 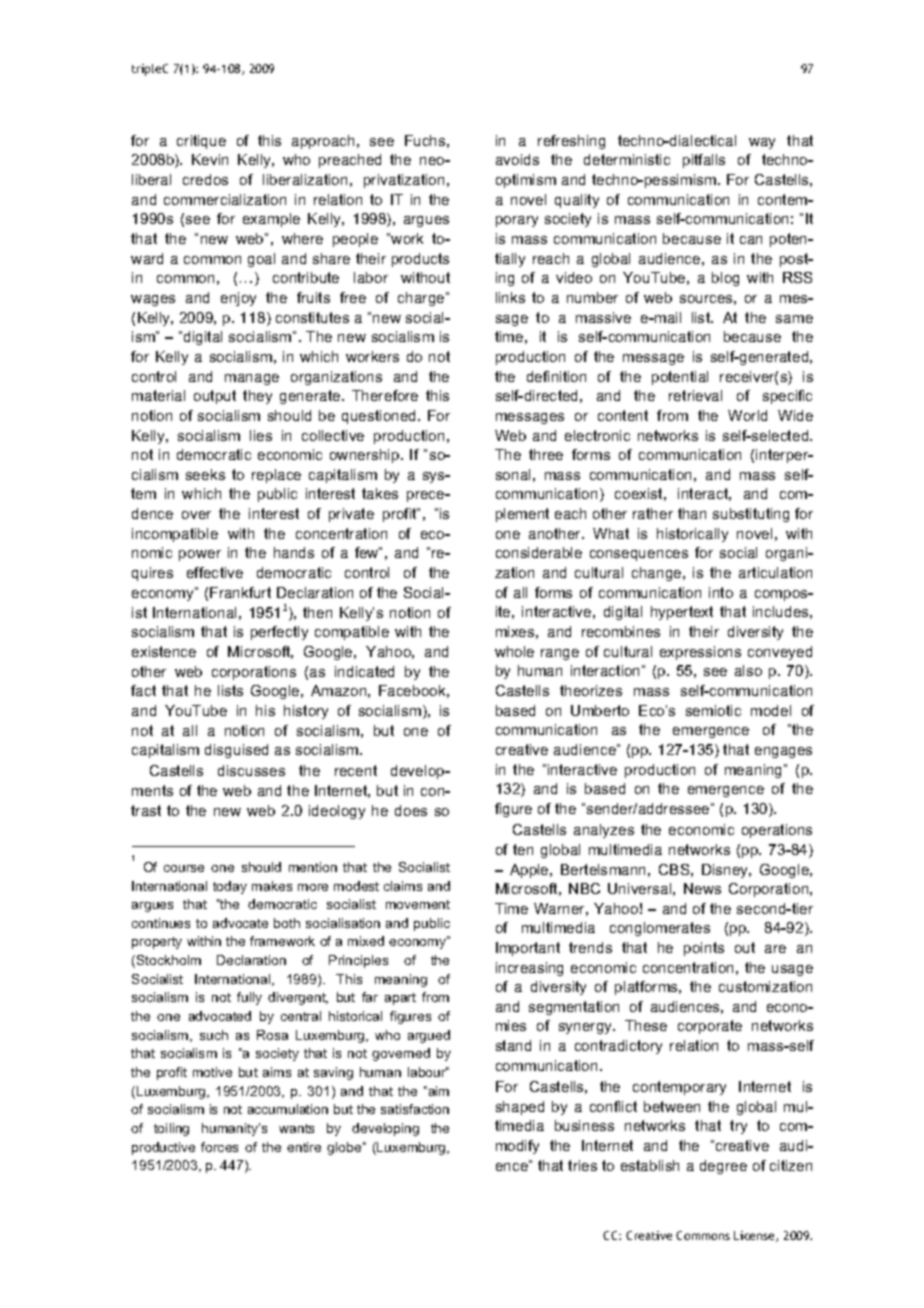 I want to click on tries, so click(x=582, y=1165).
